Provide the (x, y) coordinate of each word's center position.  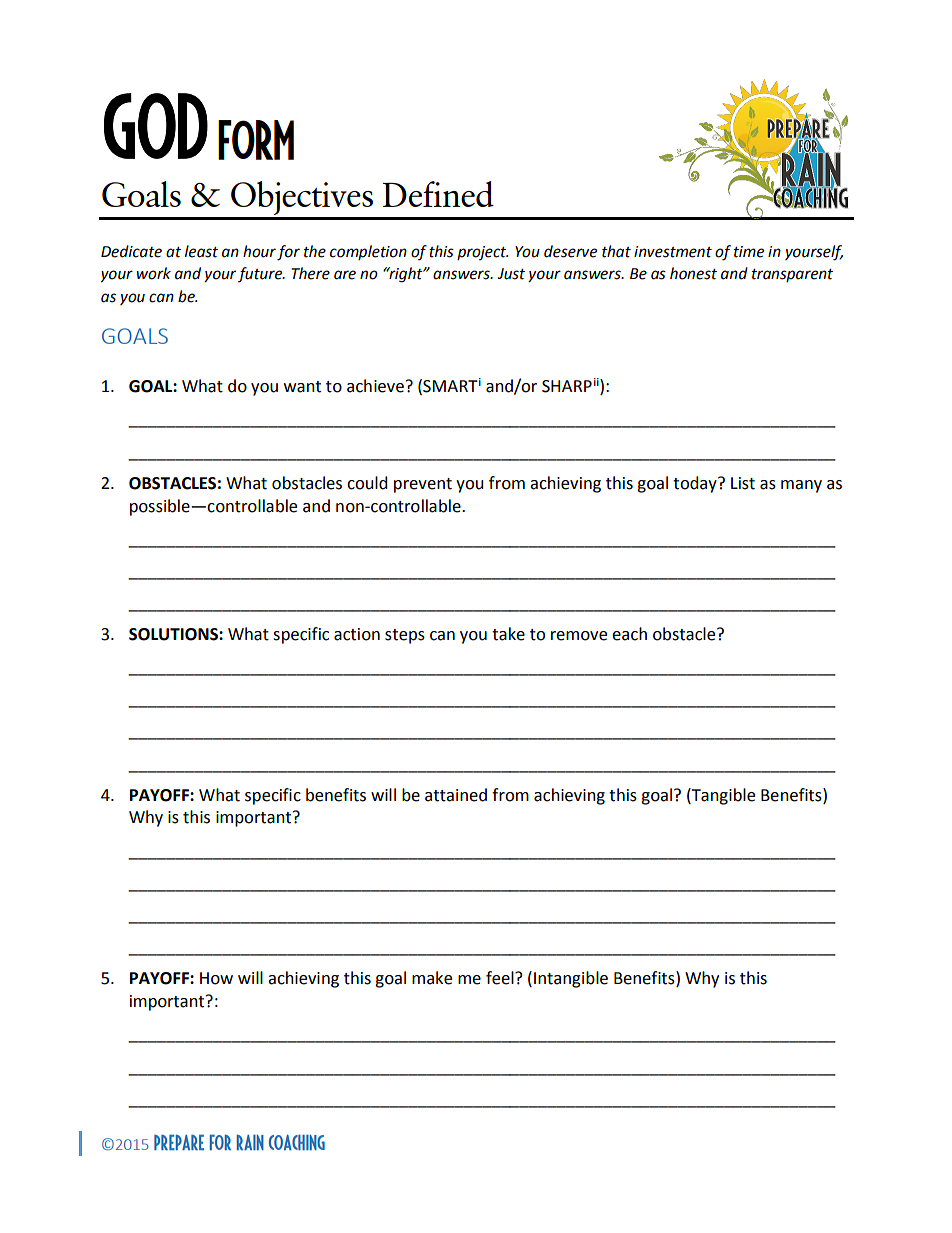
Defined (438, 194)
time (749, 252)
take (508, 634)
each (629, 634)
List (743, 483)
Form (256, 140)
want (302, 387)
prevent (423, 485)
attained (456, 795)
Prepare (179, 1142)
